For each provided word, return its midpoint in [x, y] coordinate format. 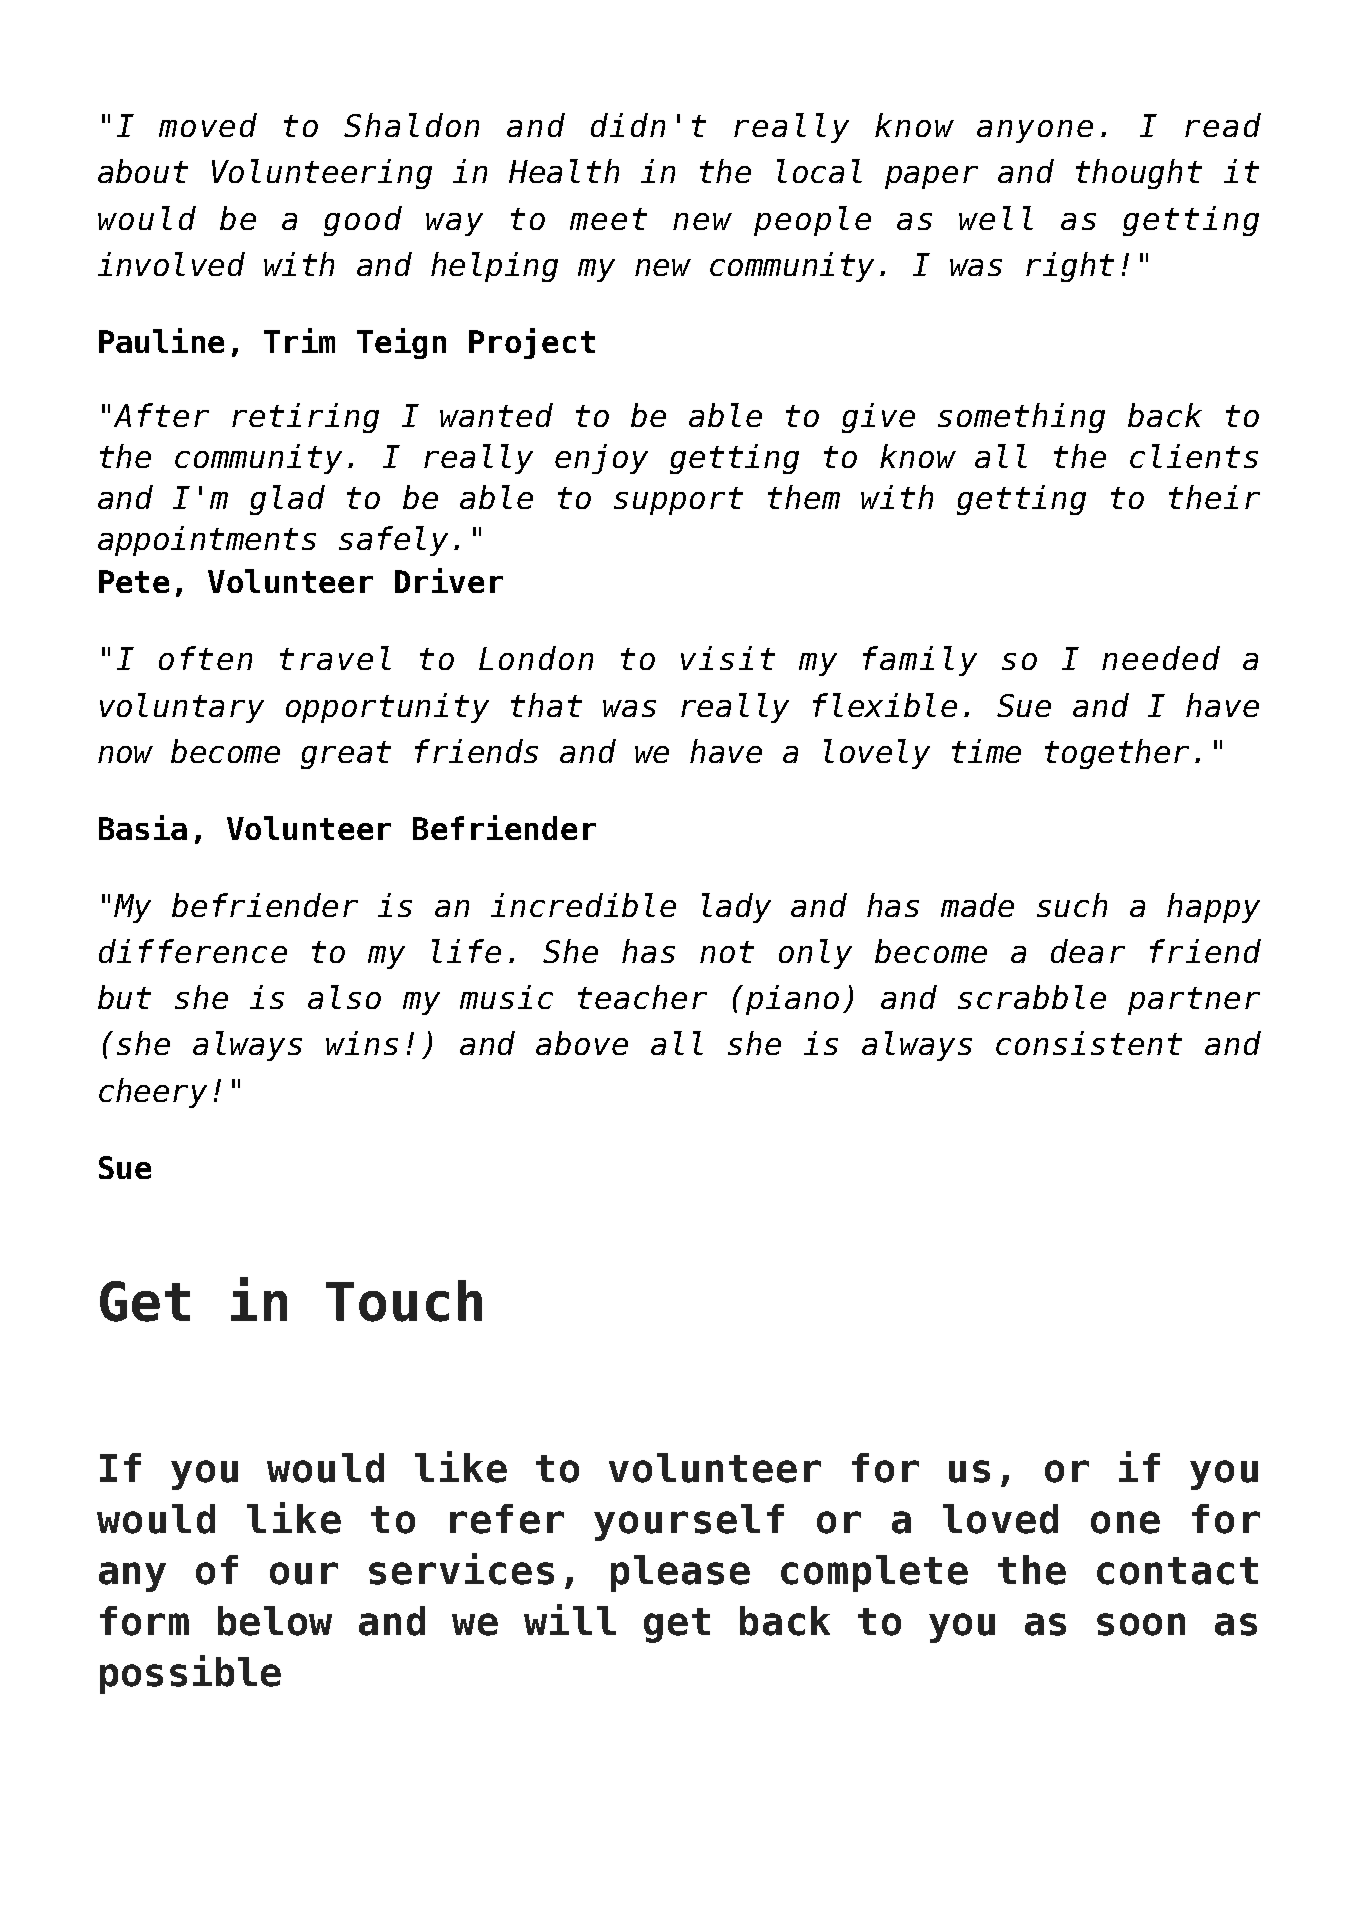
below [275, 1621]
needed [1161, 658]
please [680, 1573]
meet [608, 219]
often [205, 658]
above [582, 1043]
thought [1139, 174]
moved [208, 125]
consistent [1089, 1043]
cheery [153, 1093]
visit [728, 658]
